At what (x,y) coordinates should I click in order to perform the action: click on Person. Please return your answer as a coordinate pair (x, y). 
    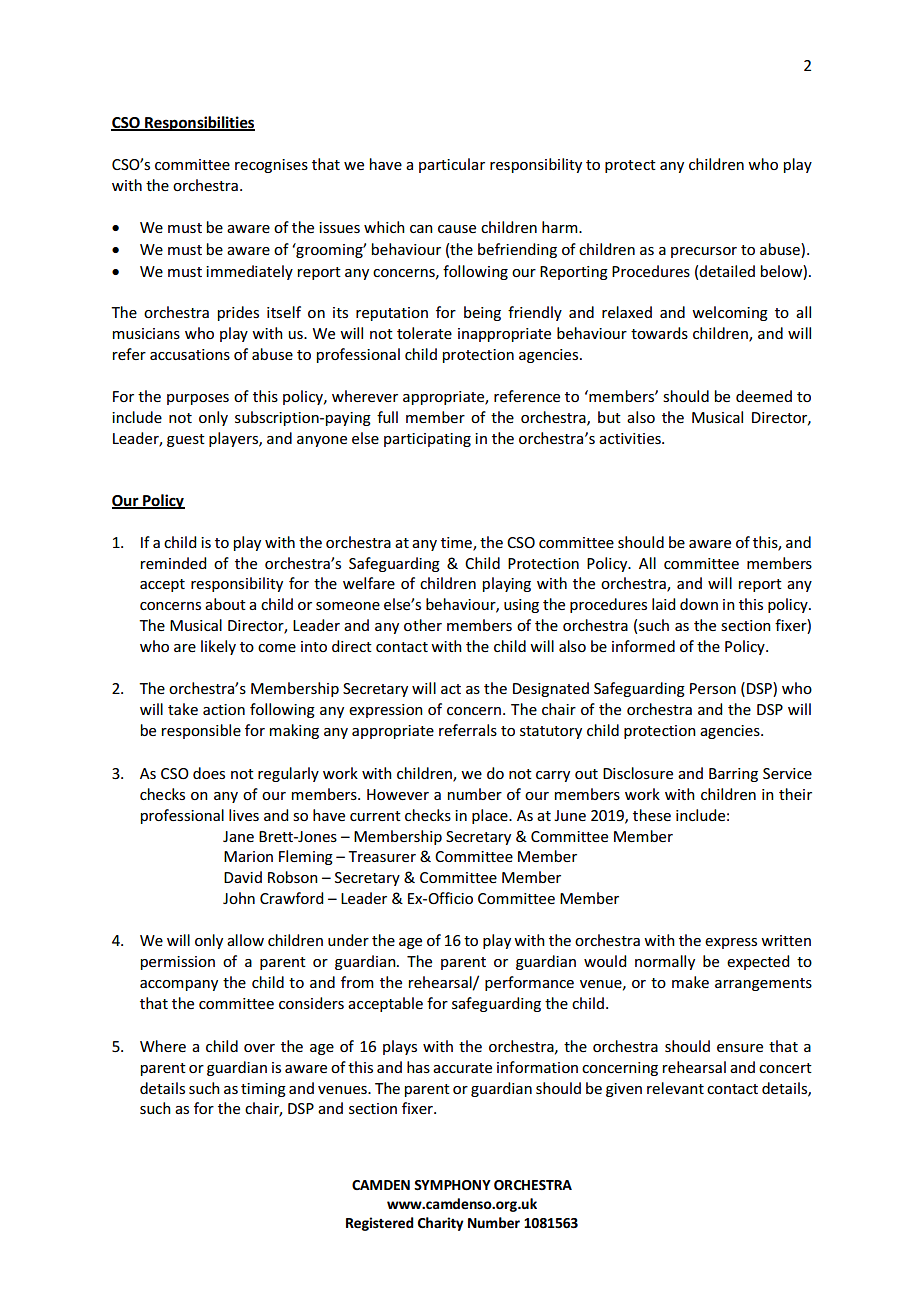
    Looking at the image, I should click on (713, 688).
